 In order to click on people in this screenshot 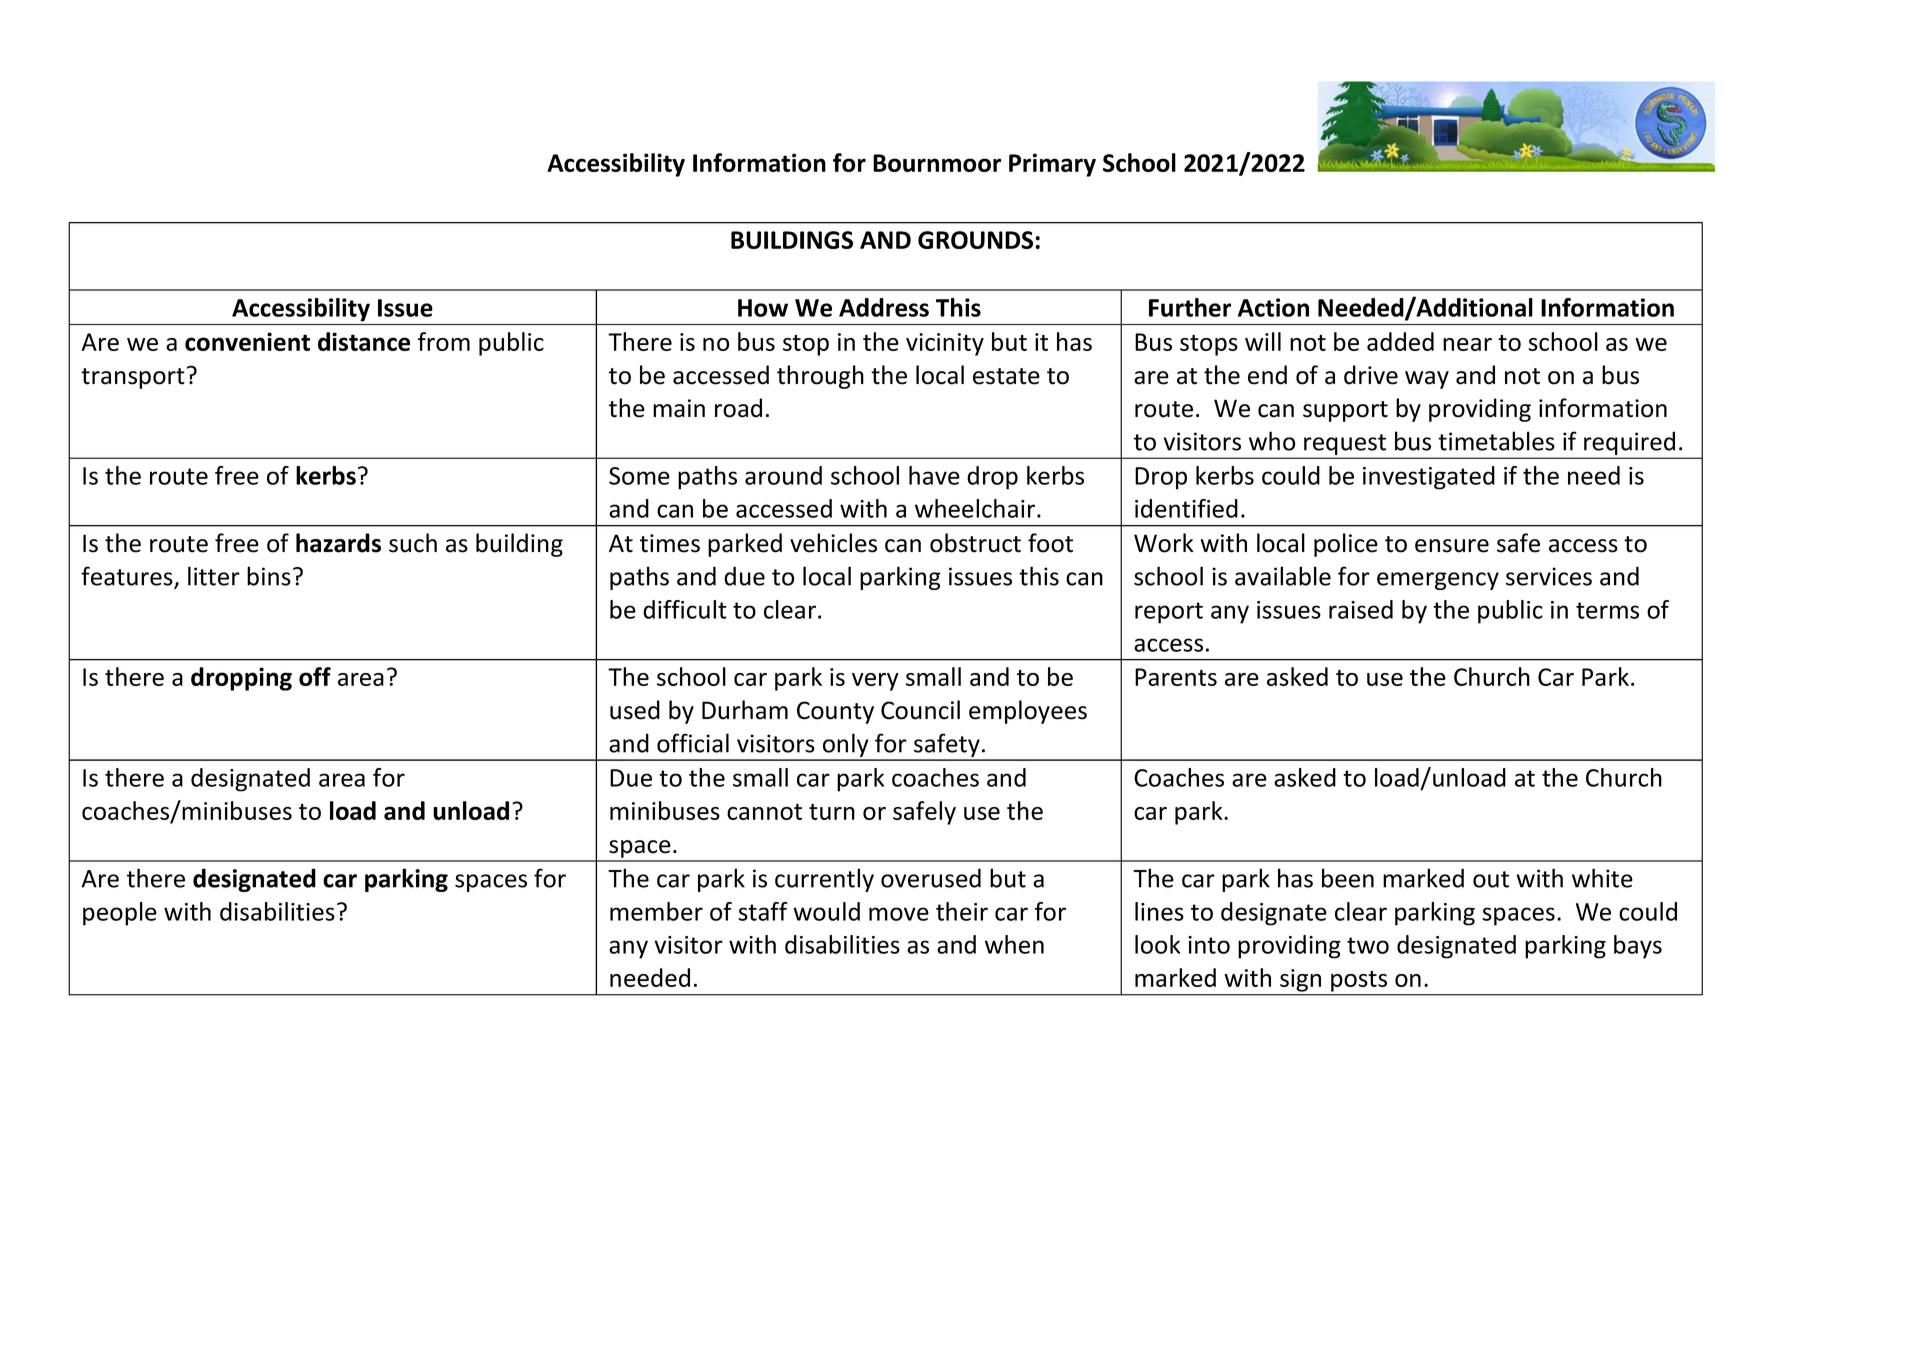, I will do `click(120, 914)`.
